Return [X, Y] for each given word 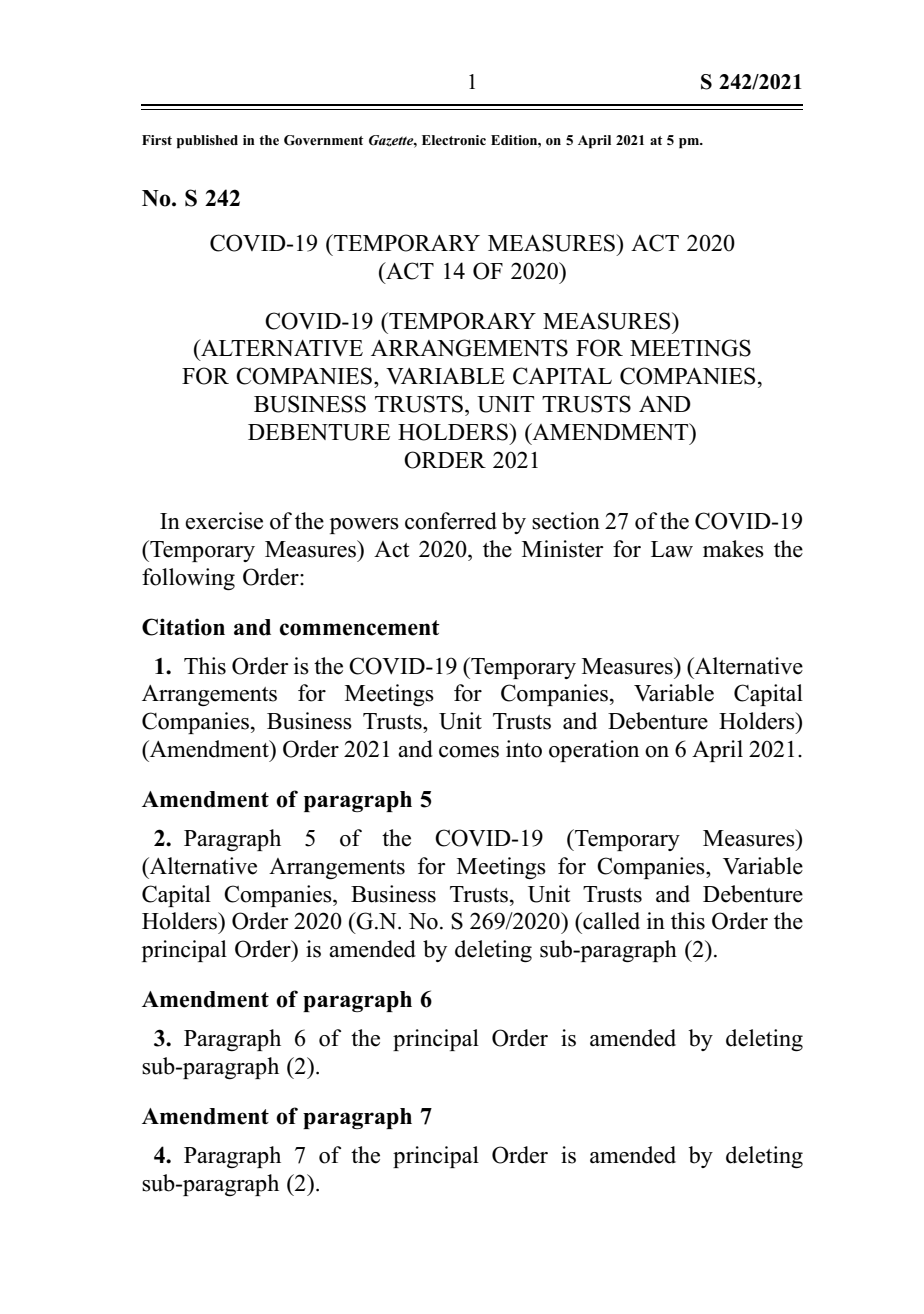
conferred [451, 521]
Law [672, 549]
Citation [183, 627]
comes [469, 752]
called [610, 921]
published [207, 141]
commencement [360, 628]
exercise [224, 521]
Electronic [454, 140]
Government [323, 140]
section [566, 521]
